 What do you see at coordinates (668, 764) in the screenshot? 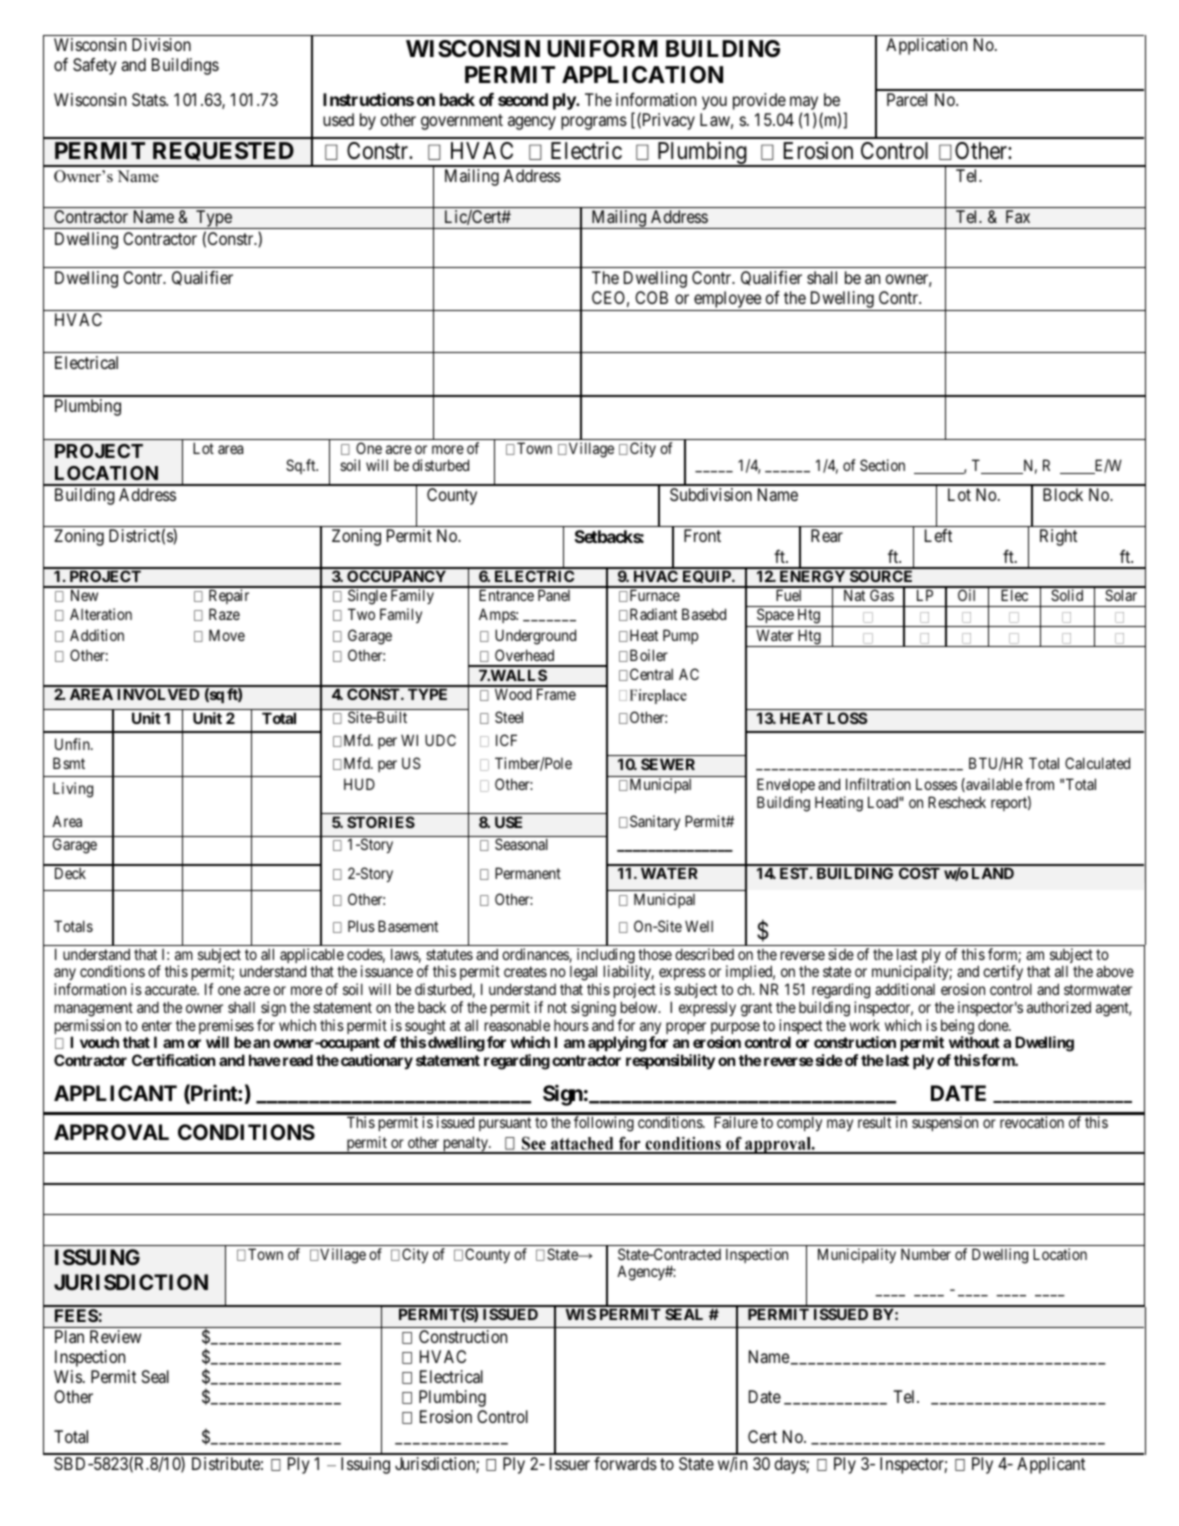
I see `SEWER` at bounding box center [668, 764].
